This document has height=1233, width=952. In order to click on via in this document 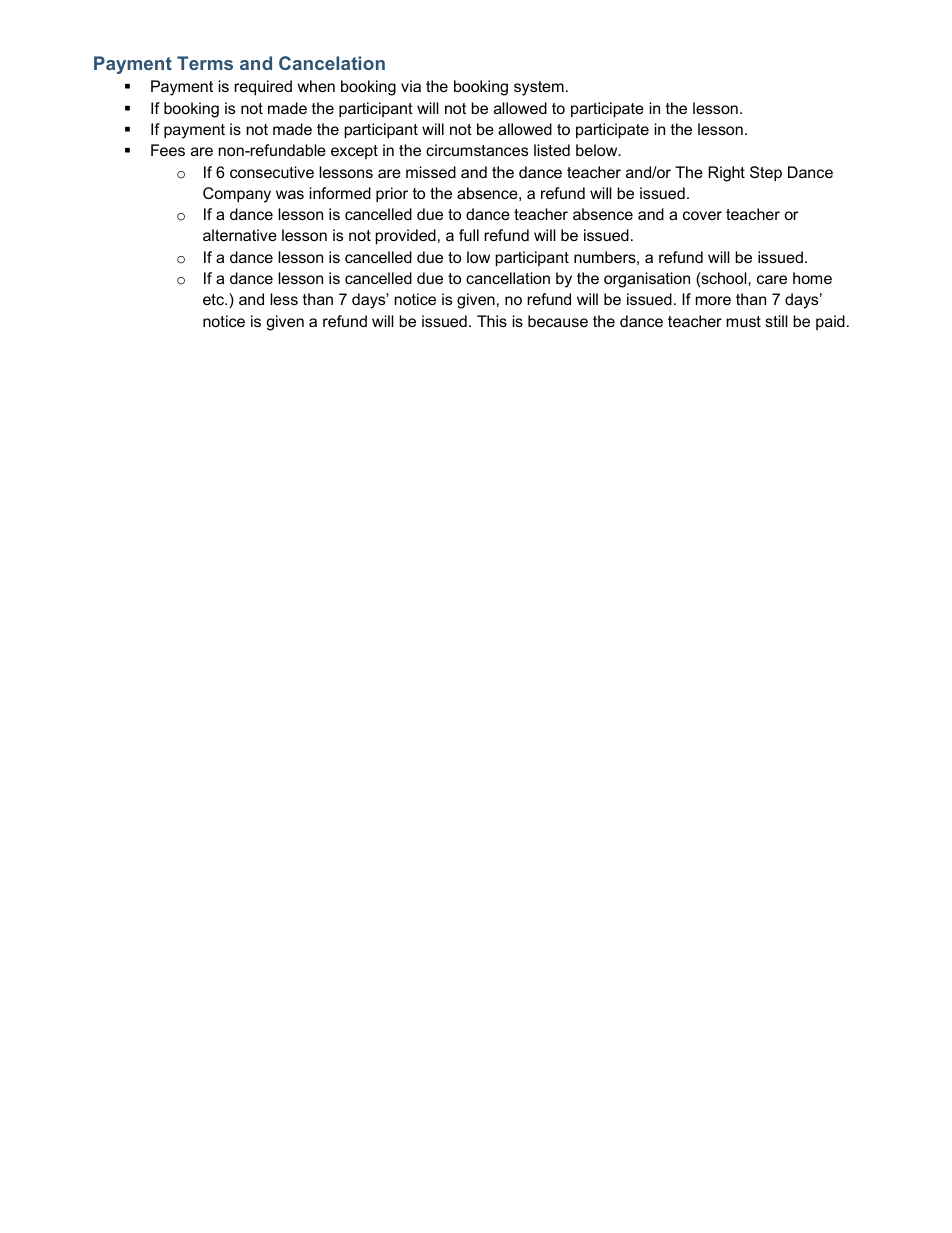, I will do `click(411, 86)`.
